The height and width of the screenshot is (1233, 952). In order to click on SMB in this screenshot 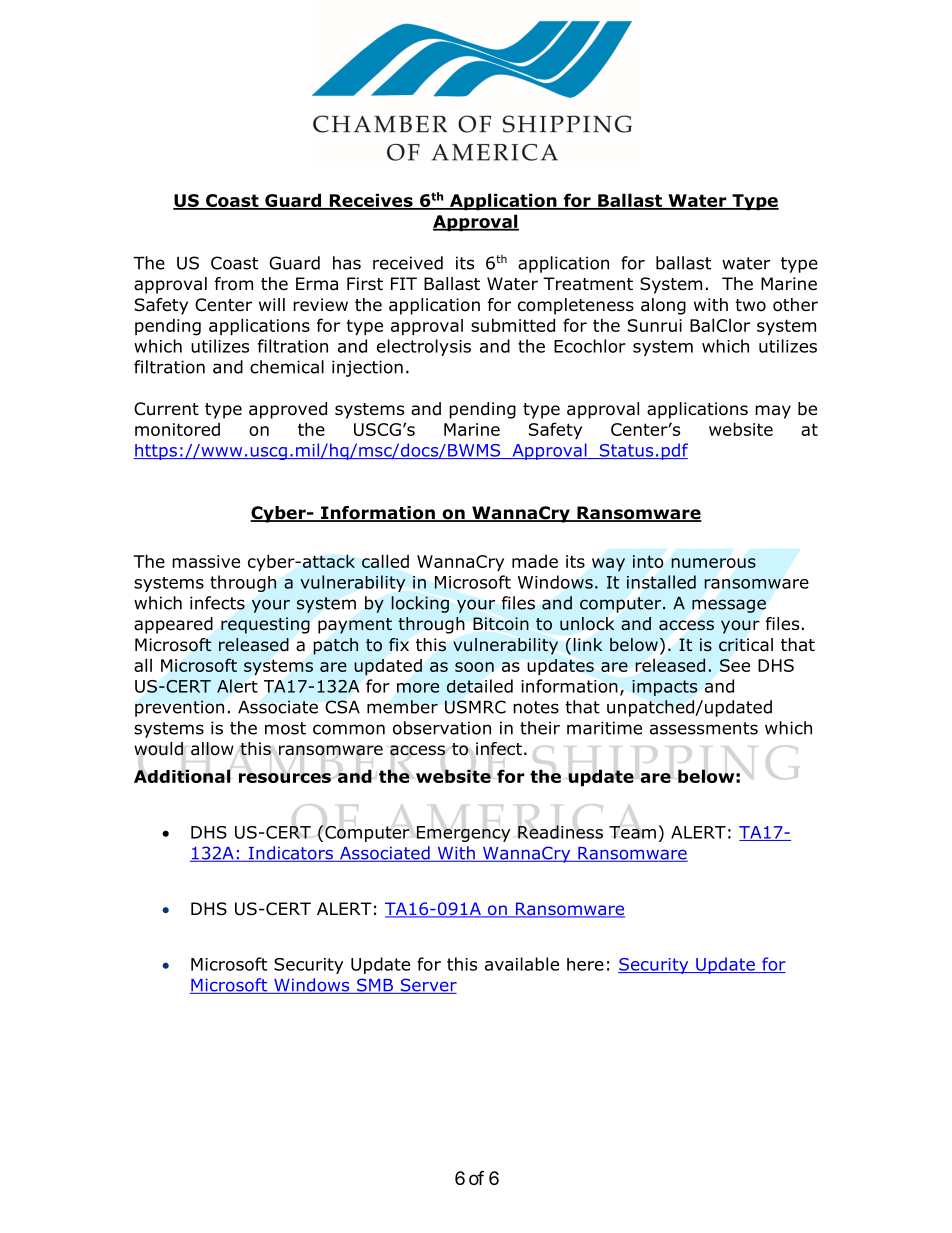, I will do `click(375, 986)`.
